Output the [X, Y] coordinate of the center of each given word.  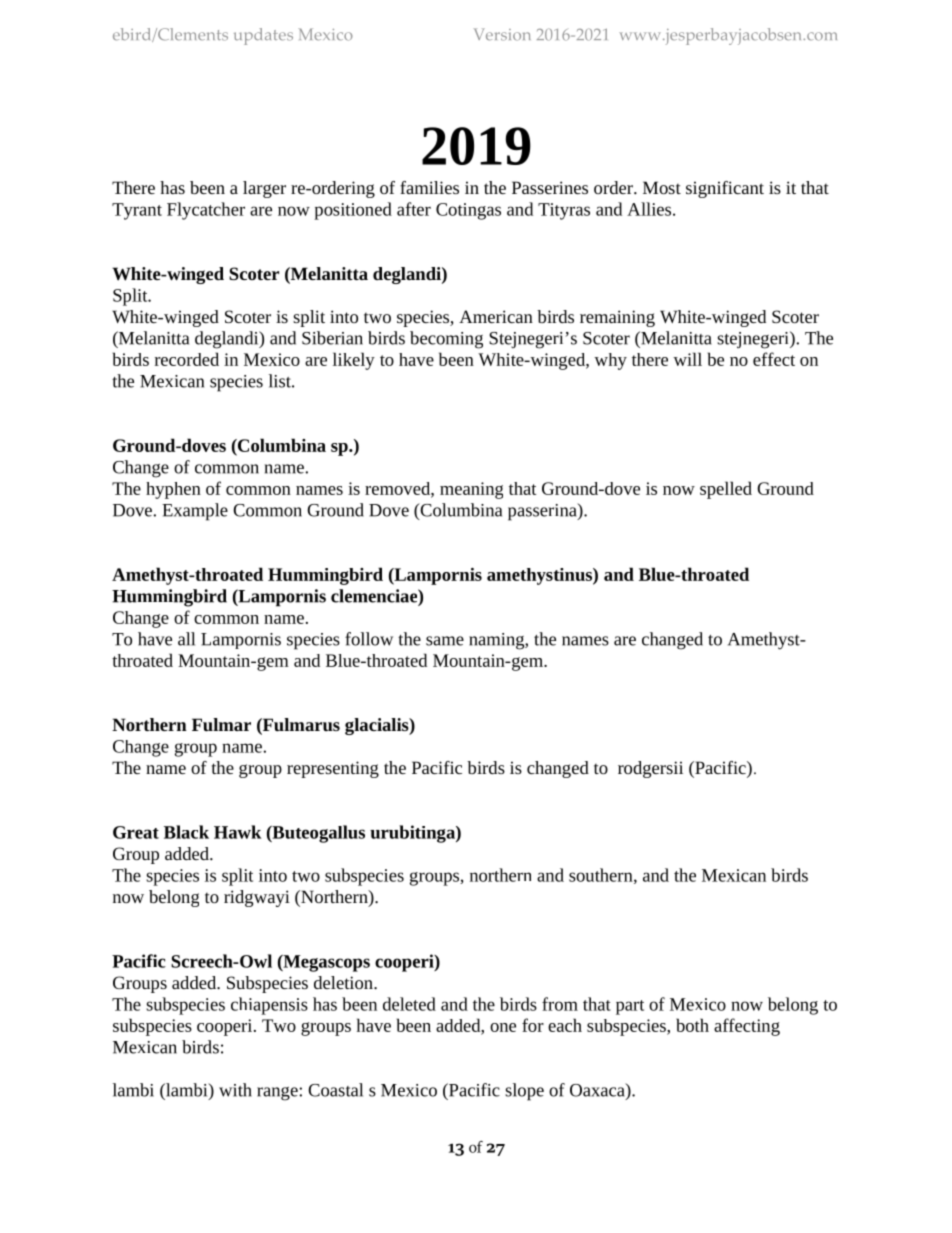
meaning [471, 490]
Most [662, 187]
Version [502, 34]
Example [195, 512]
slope [524, 1092]
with [235, 1090]
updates [263, 36]
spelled [726, 490]
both [692, 1025]
